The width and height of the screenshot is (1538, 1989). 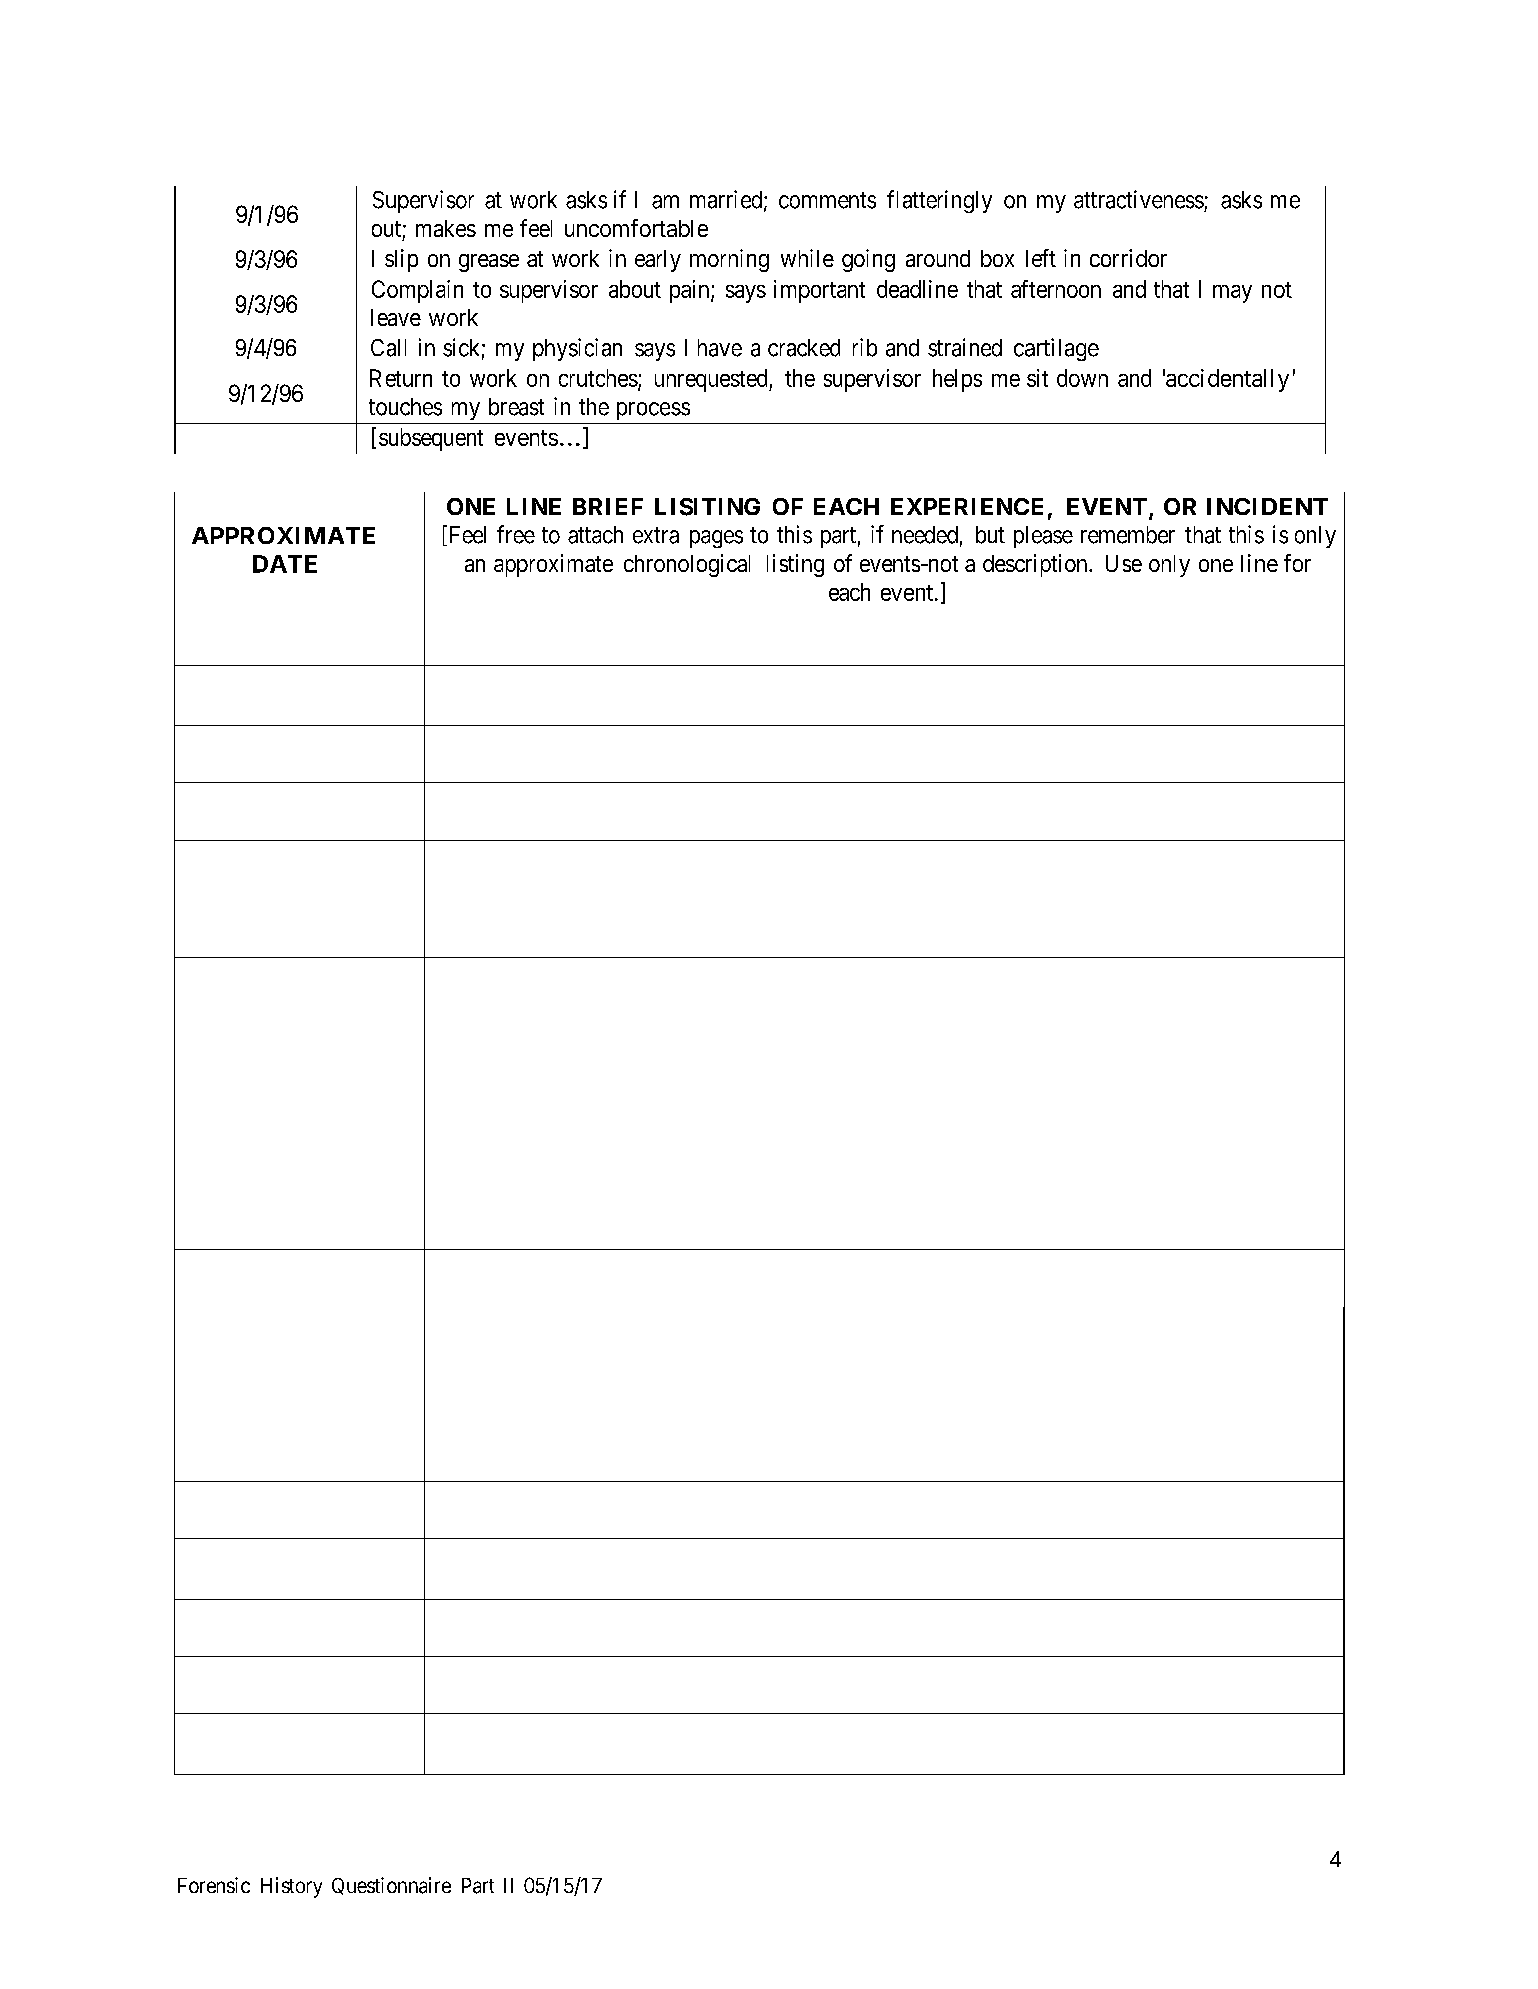 What do you see at coordinates (291, 1887) in the screenshot?
I see `History` at bounding box center [291, 1887].
